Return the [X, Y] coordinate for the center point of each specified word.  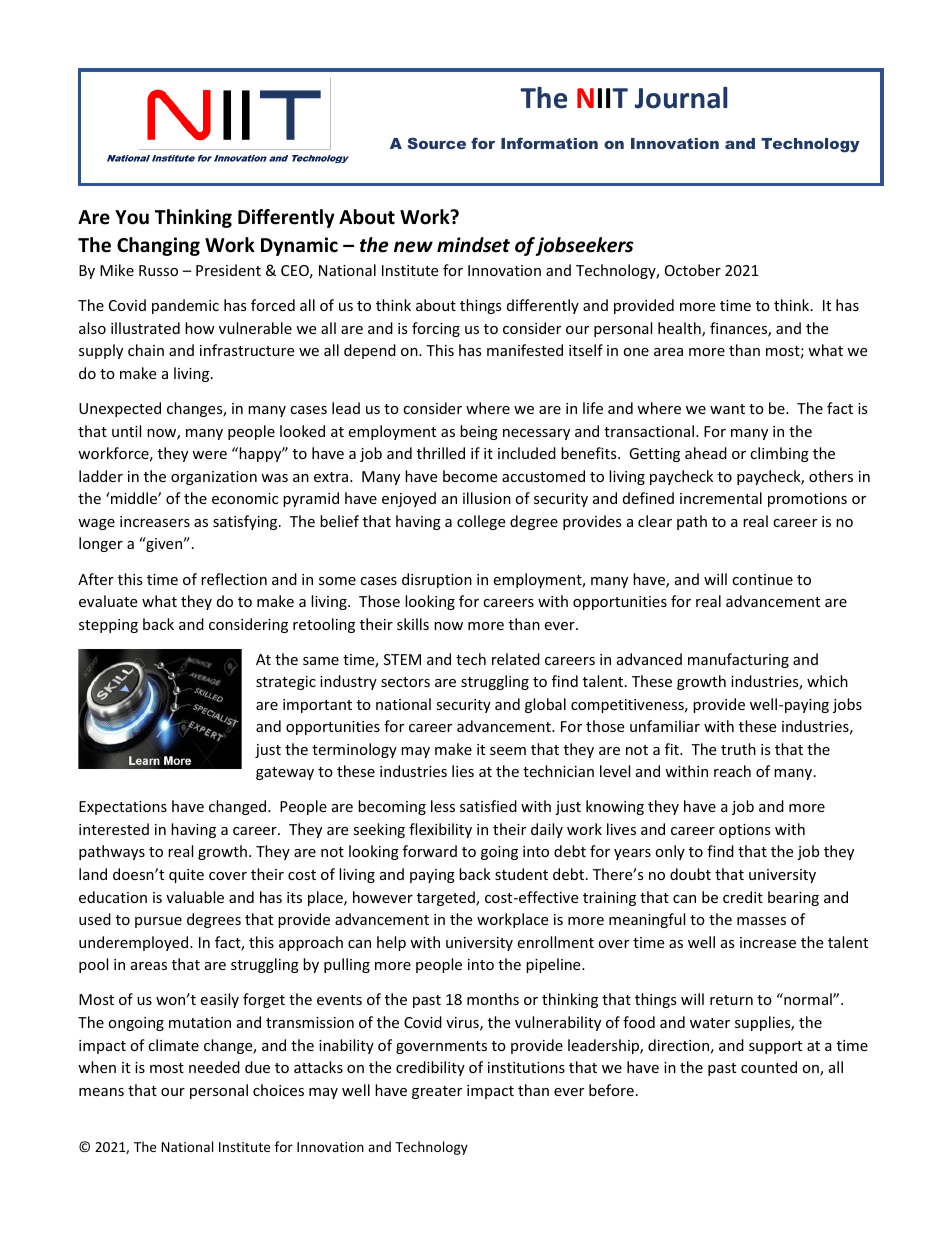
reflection [234, 579]
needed [214, 1067]
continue [762, 579]
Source [436, 143]
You [132, 217]
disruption [437, 580]
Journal [681, 98]
